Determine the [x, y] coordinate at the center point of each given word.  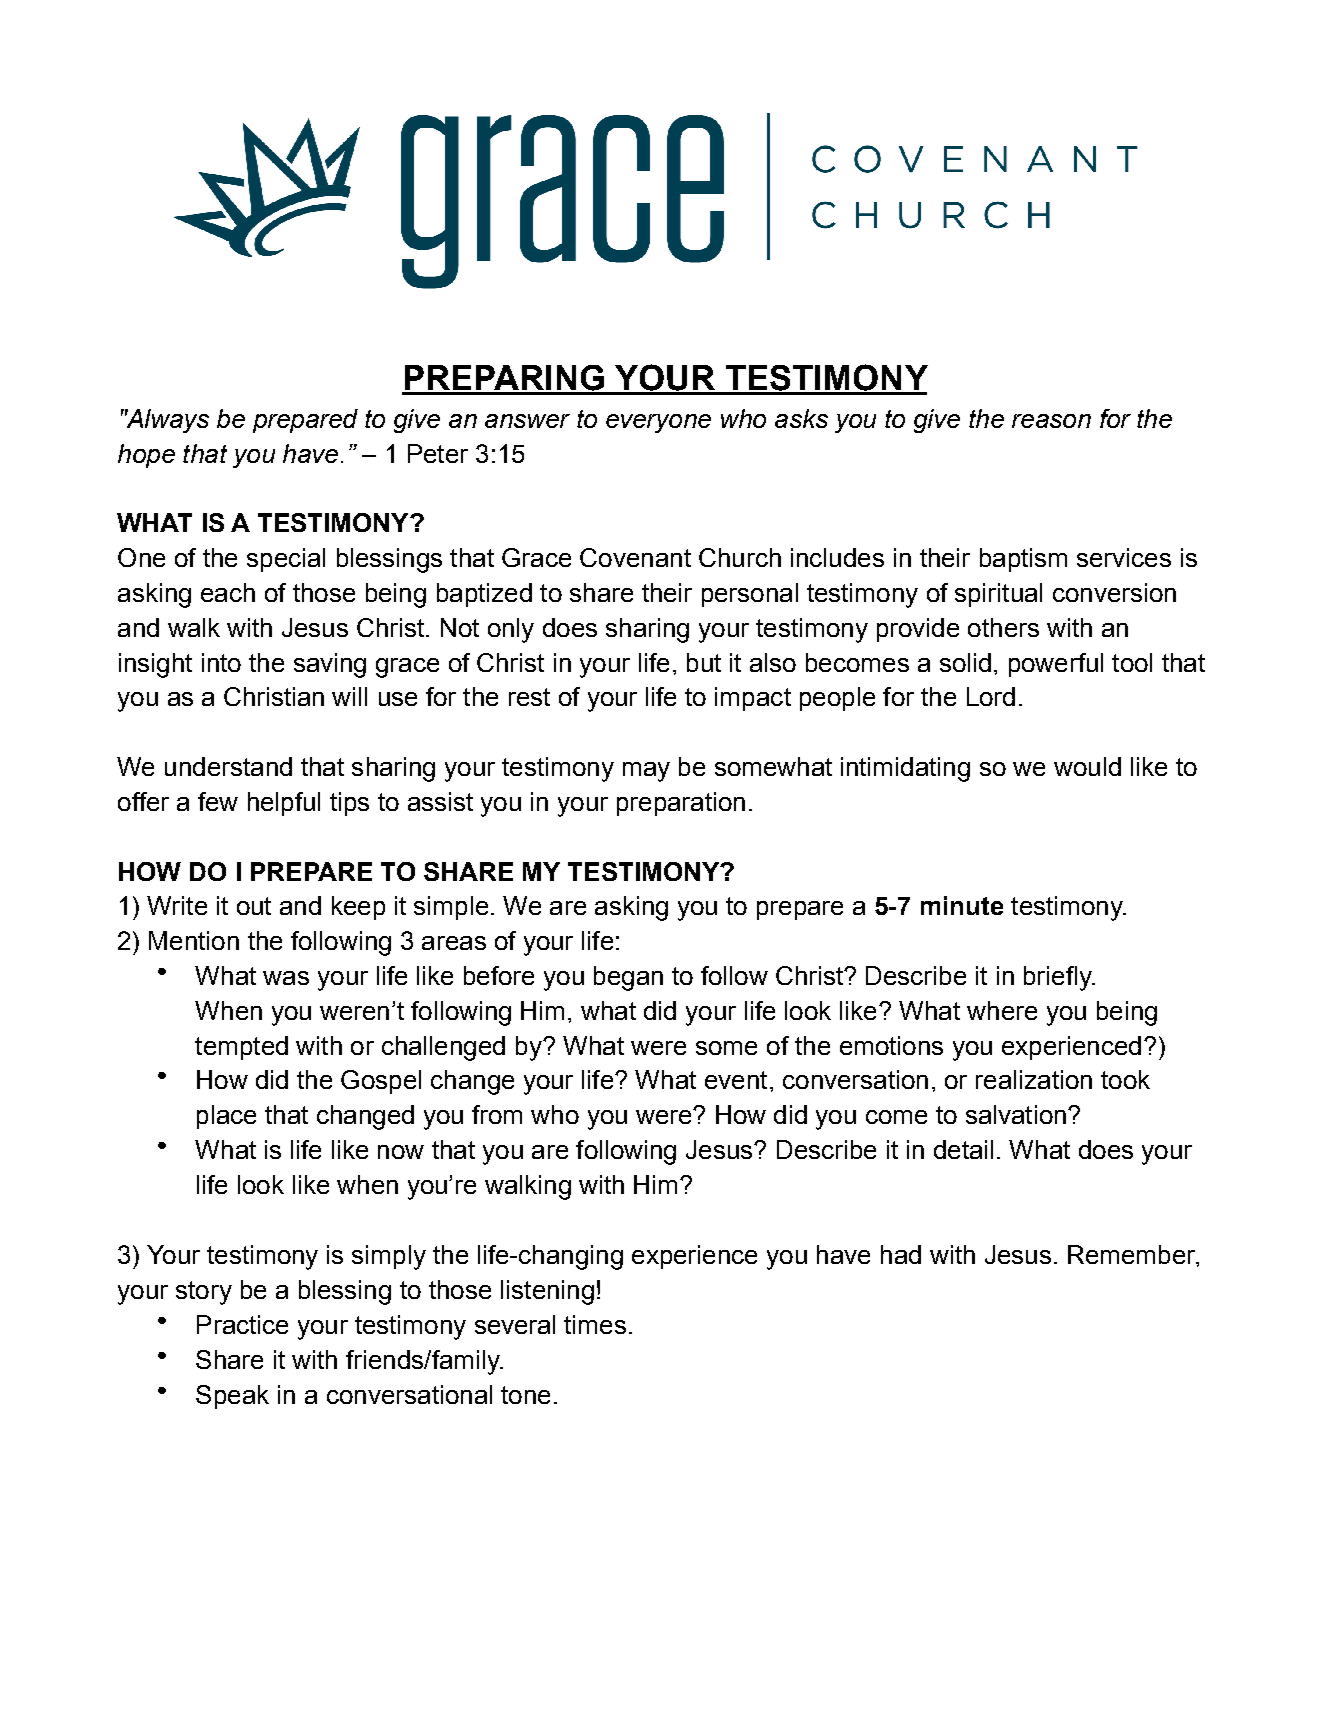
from [497, 1114]
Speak [232, 1397]
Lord [991, 696]
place [226, 1117]
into [221, 662]
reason [1051, 421]
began [628, 978]
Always [167, 421]
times [595, 1324]
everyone [658, 423]
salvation [1016, 1114]
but [704, 662]
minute [962, 905]
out [254, 906]
